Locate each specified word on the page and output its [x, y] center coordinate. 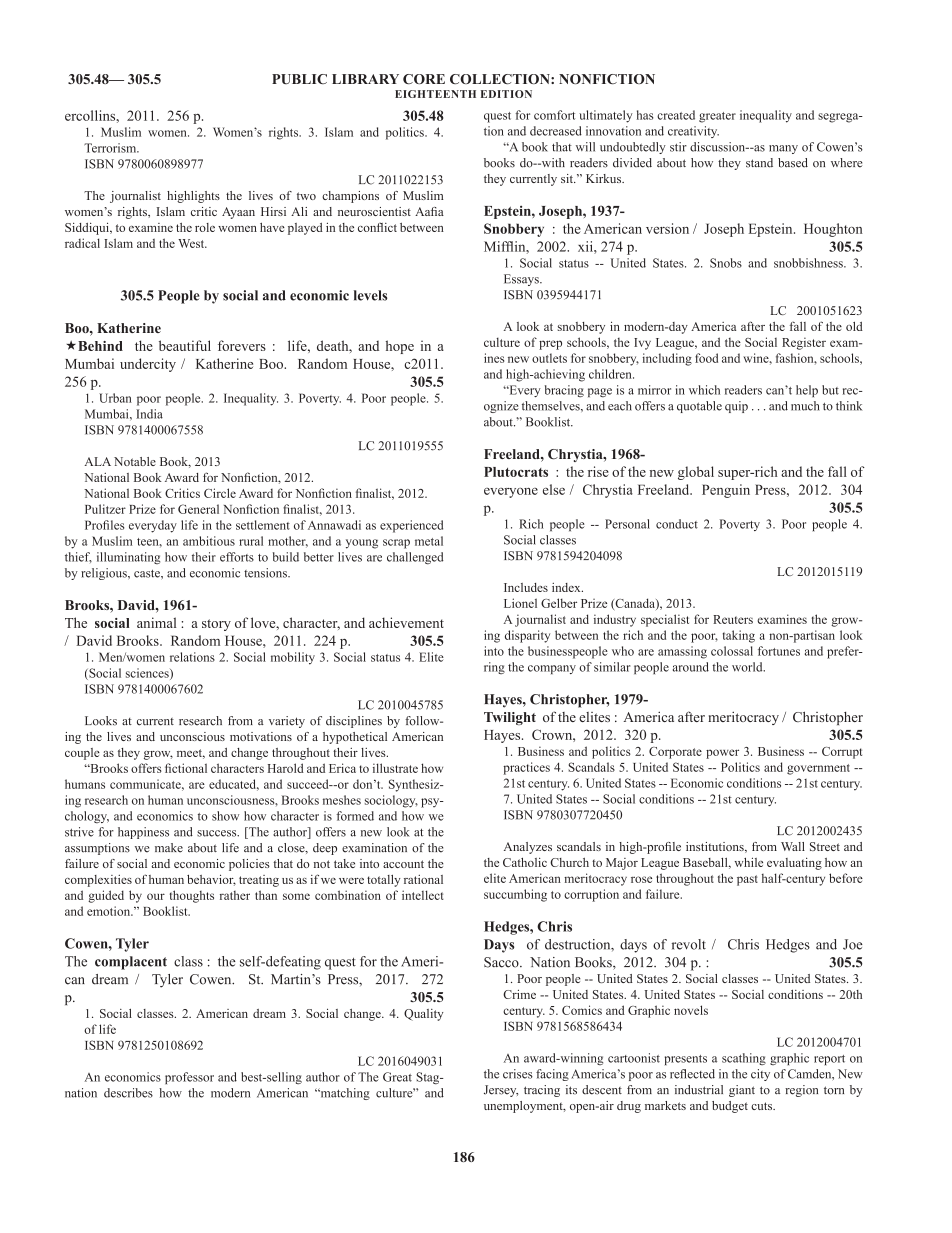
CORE [424, 79]
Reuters [733, 619]
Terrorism [111, 148]
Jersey [501, 1091]
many [783, 149]
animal [156, 622]
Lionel [520, 603]
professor [189, 1078]
